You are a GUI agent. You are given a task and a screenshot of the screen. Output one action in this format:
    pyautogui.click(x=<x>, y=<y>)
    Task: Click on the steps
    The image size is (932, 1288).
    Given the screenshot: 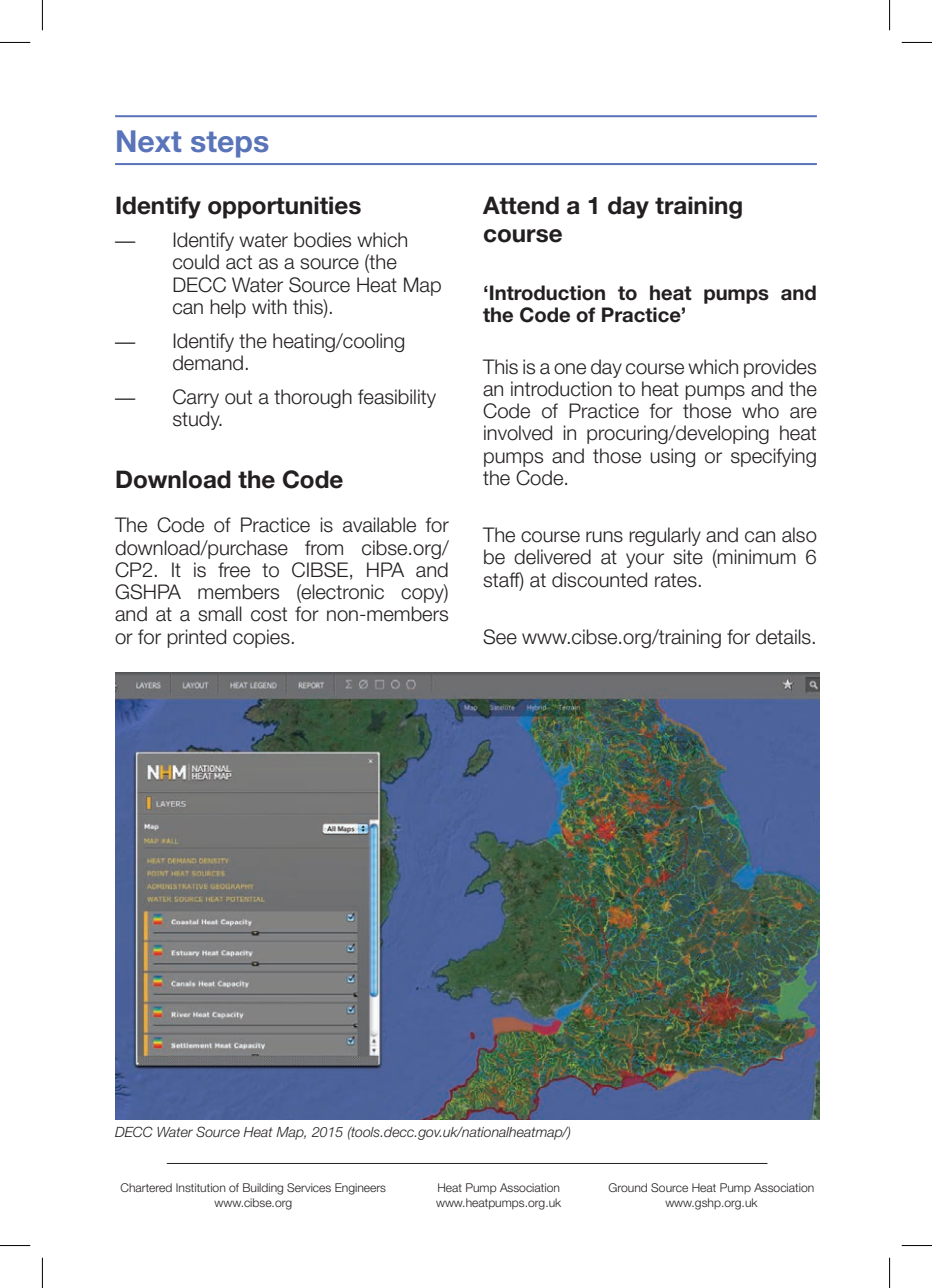 What is the action you would take?
    pyautogui.click(x=230, y=144)
